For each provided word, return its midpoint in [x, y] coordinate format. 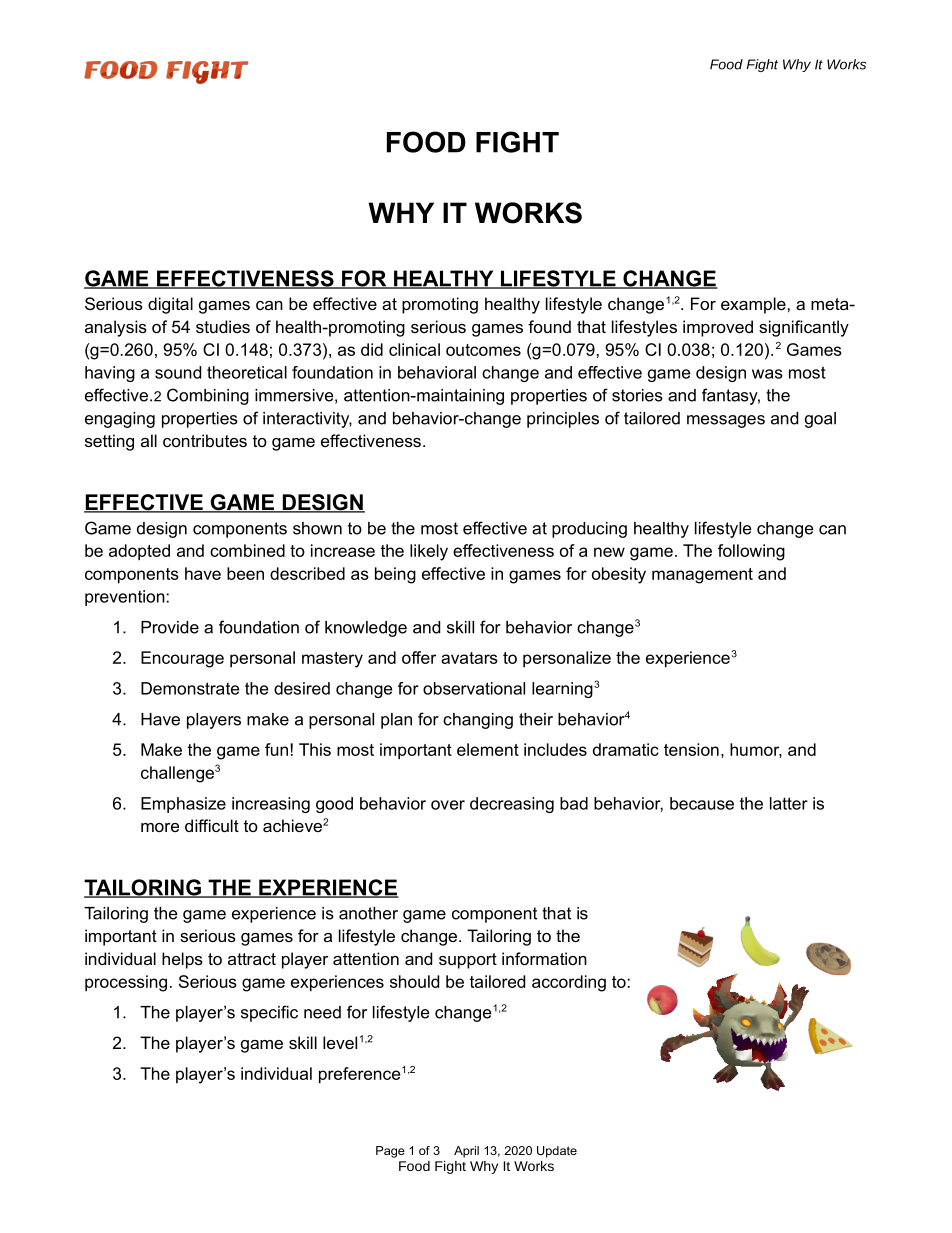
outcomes [483, 350]
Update [557, 1152]
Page [390, 1152]
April [466, 1152]
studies [223, 326]
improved [718, 328]
